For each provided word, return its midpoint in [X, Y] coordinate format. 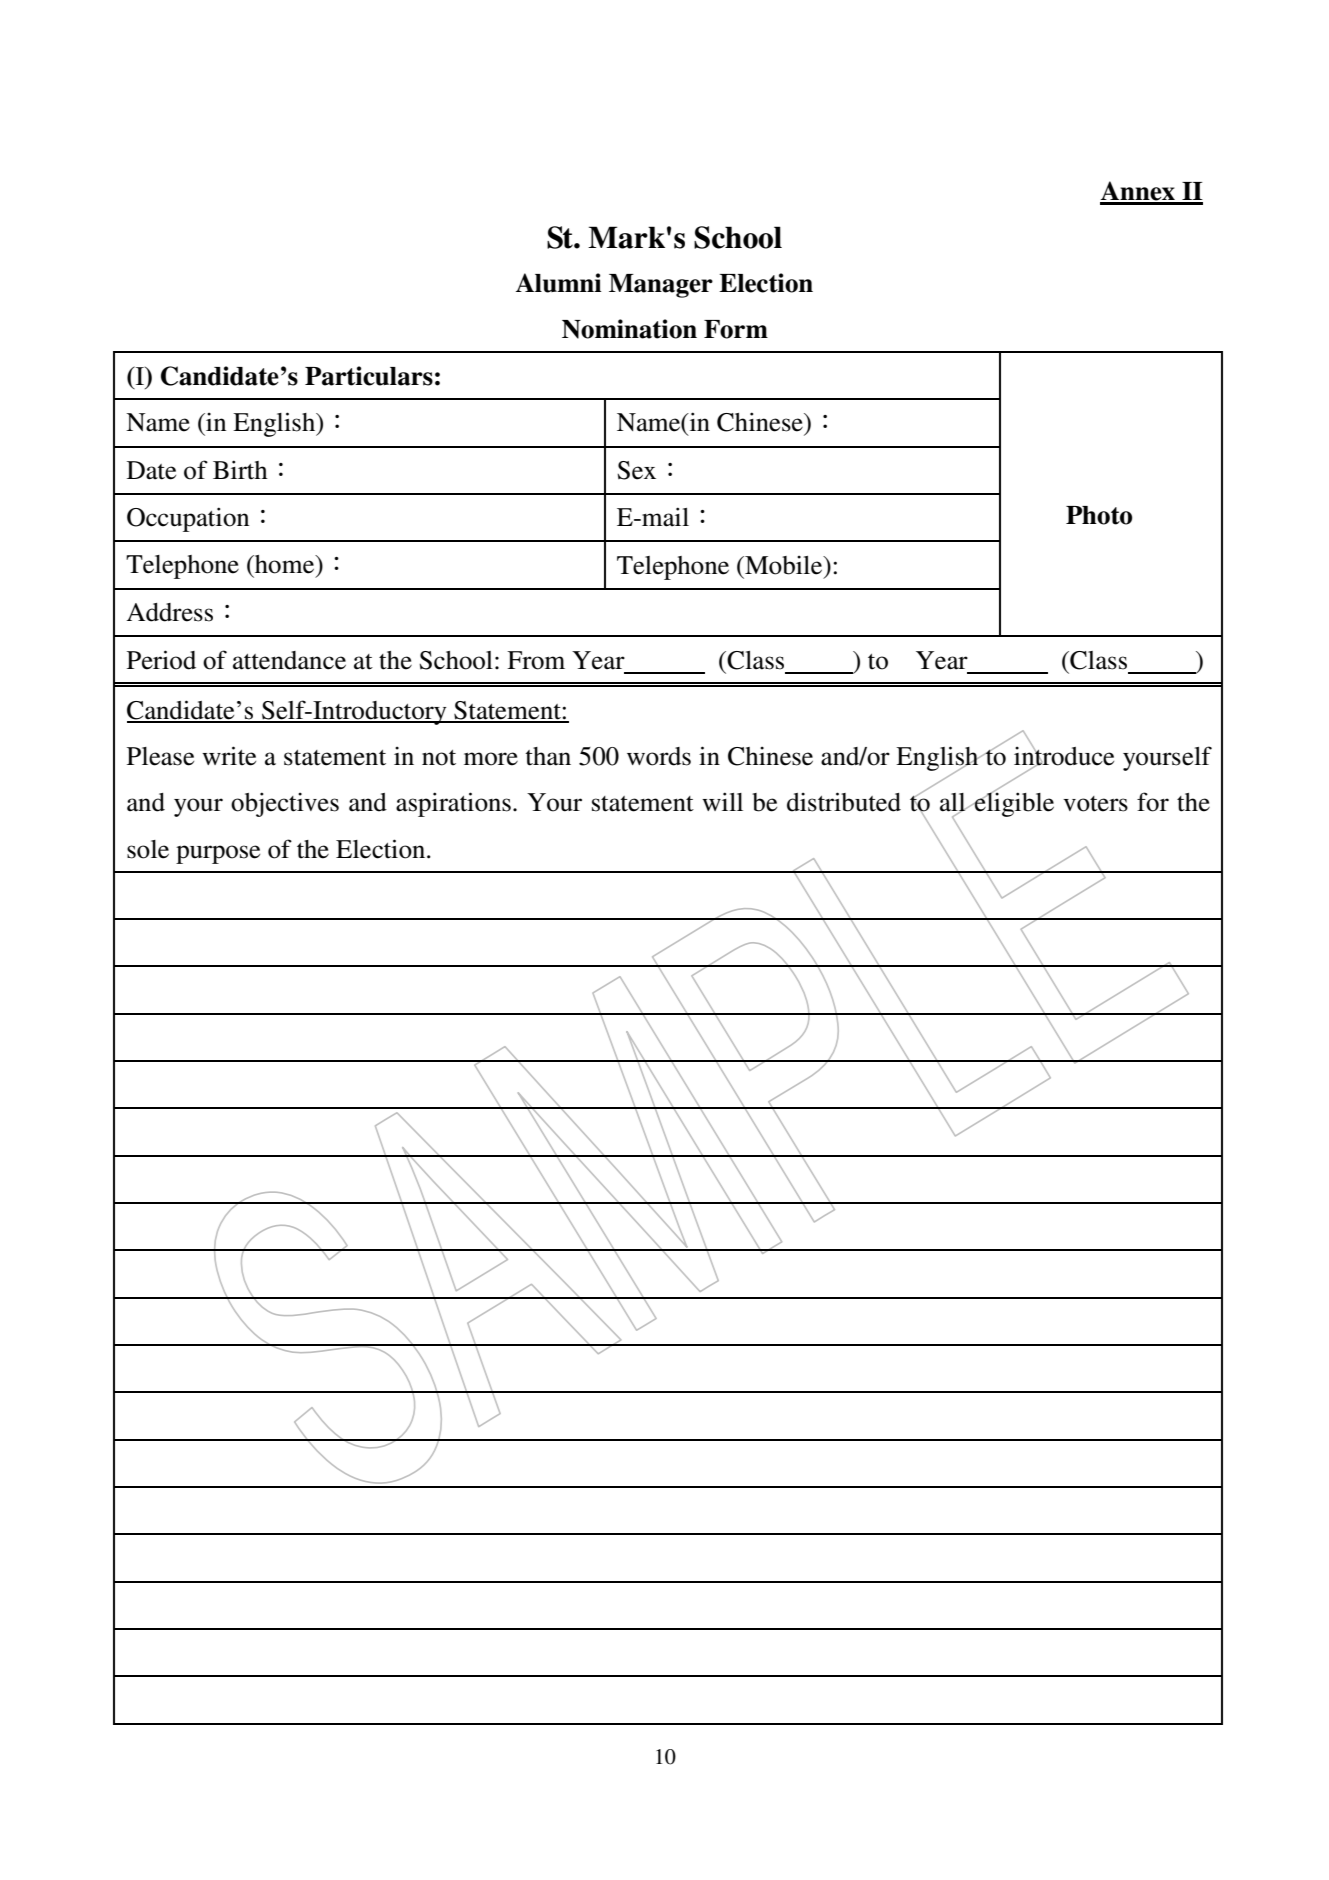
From [536, 660]
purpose [218, 854]
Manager [661, 286]
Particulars [369, 376]
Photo [1099, 515]
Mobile [784, 565]
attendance [289, 660]
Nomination [629, 329]
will [722, 801]
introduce [1064, 756]
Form [736, 329]
